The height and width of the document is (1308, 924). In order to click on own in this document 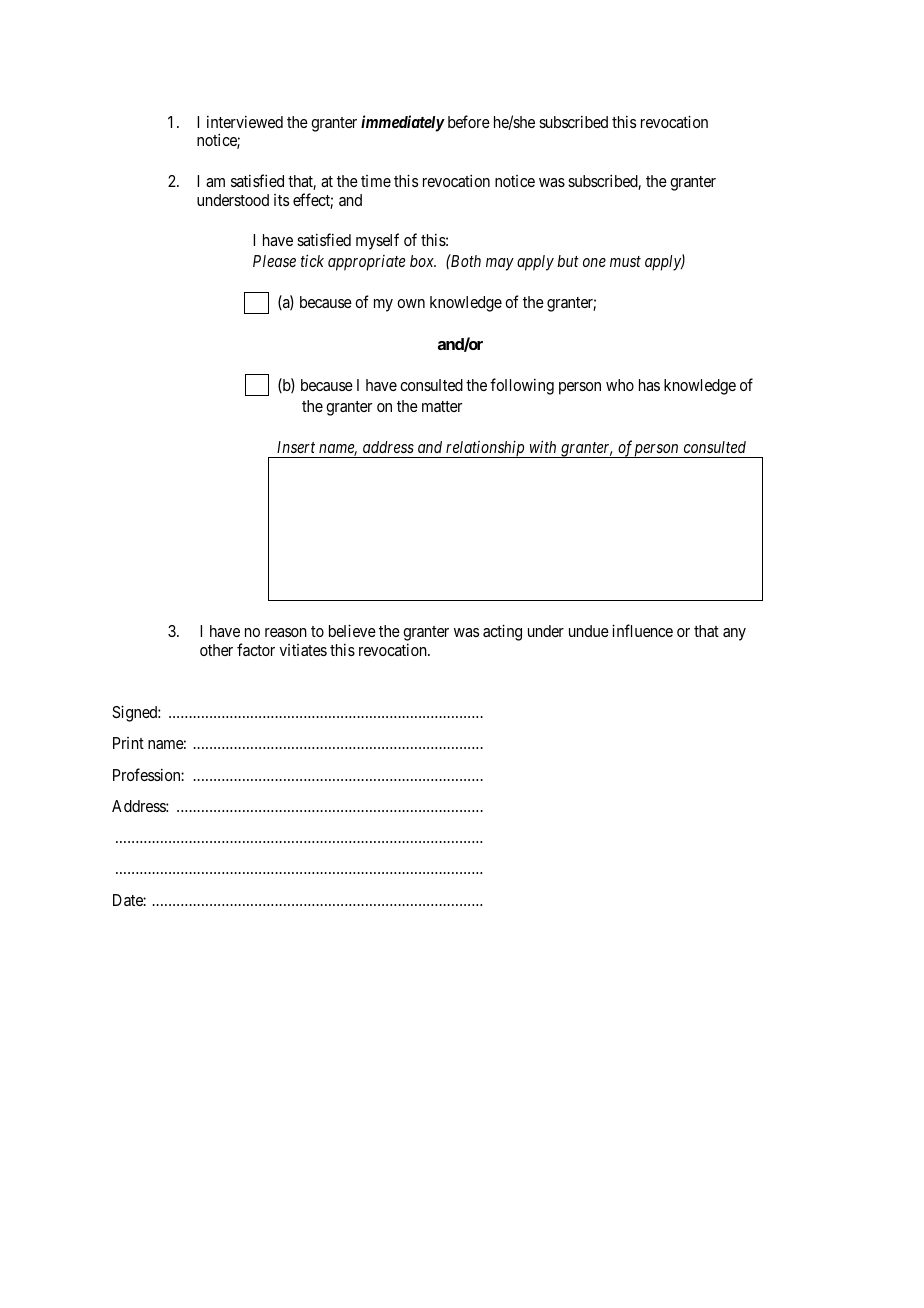, I will do `click(411, 303)`.
